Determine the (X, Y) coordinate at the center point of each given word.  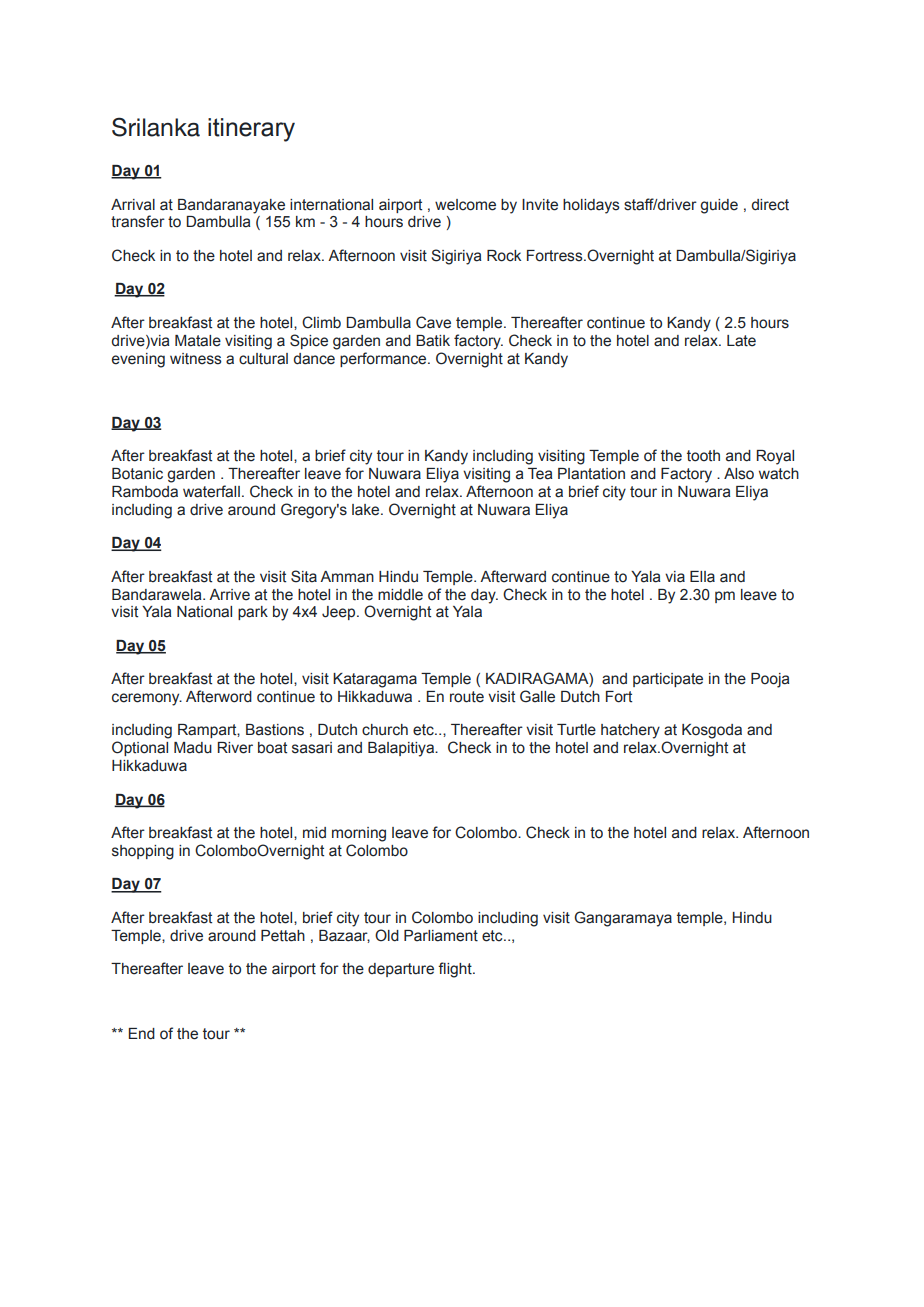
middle (400, 595)
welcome (465, 205)
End (142, 1034)
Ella (702, 577)
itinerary (251, 130)
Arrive (229, 595)
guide (719, 206)
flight (456, 970)
